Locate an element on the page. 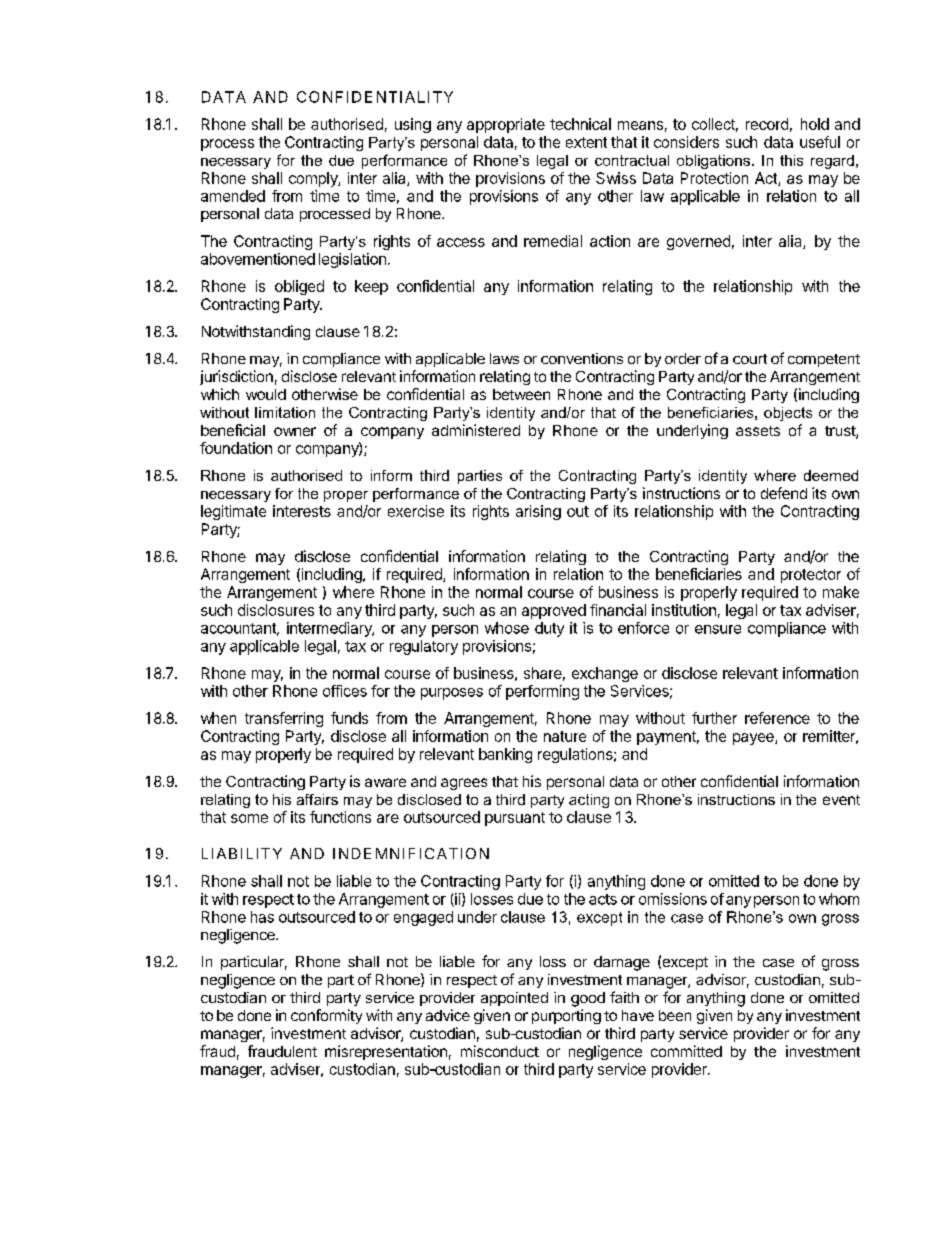 The image size is (952, 1233). conformity is located at coordinates (326, 1016).
